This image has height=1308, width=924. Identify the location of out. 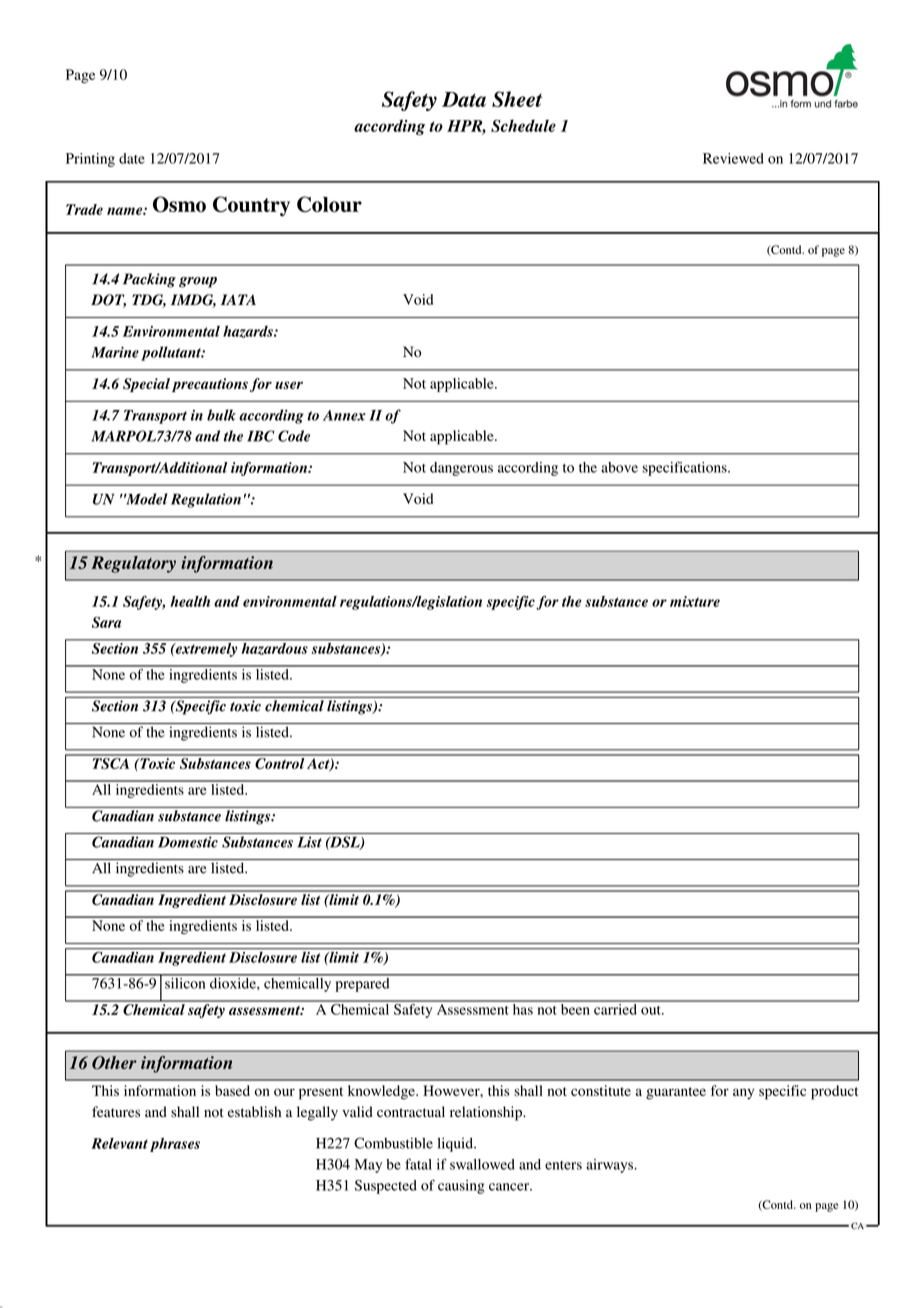
(652, 1010).
